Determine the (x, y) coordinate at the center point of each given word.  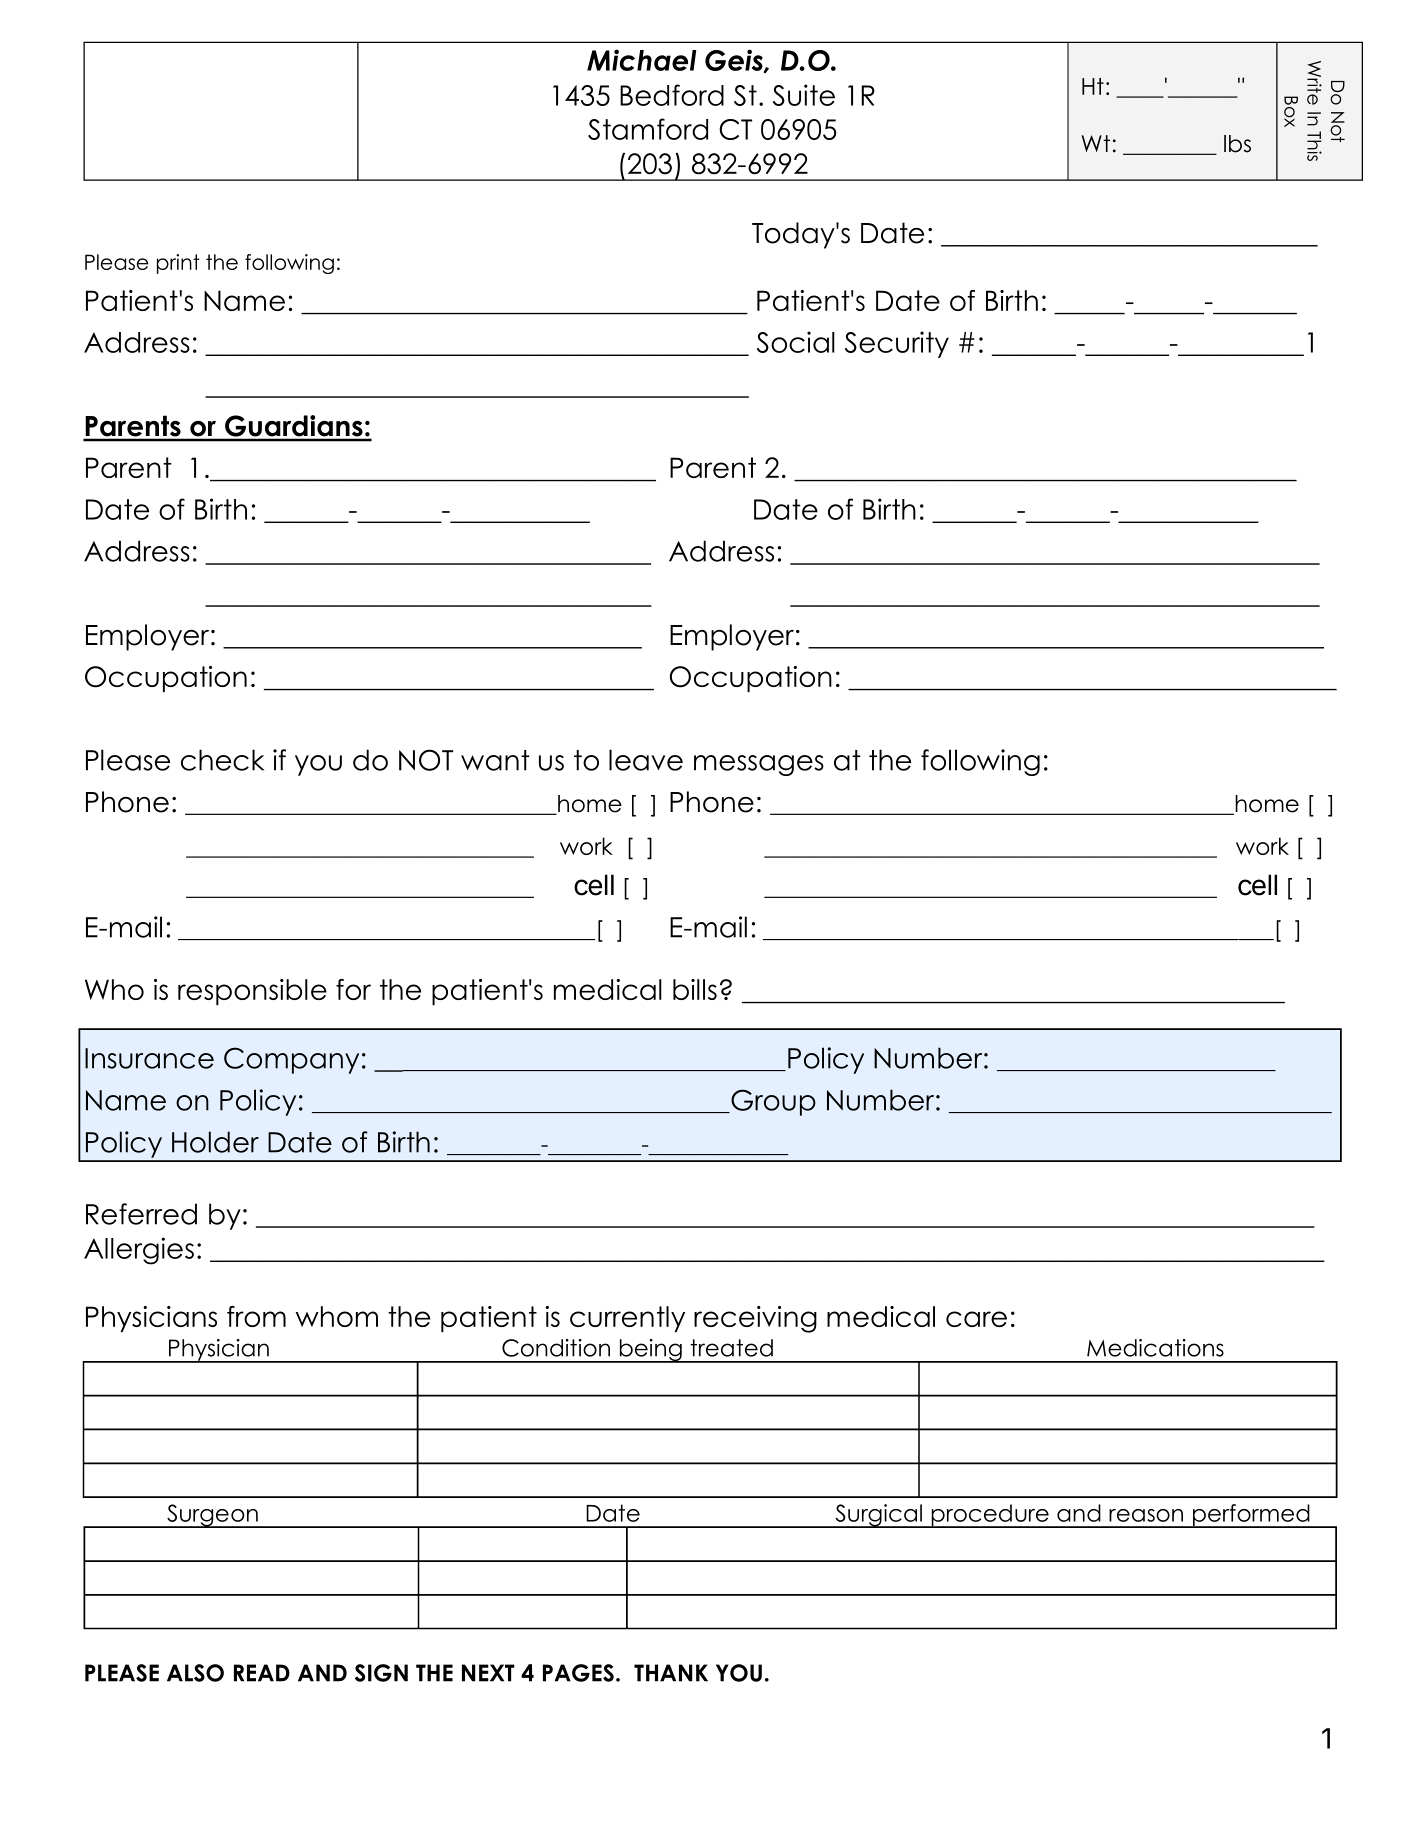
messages (759, 765)
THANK (671, 1673)
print (178, 264)
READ (262, 1673)
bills (695, 989)
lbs (1237, 144)
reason (1146, 1515)
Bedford (672, 95)
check (222, 760)
